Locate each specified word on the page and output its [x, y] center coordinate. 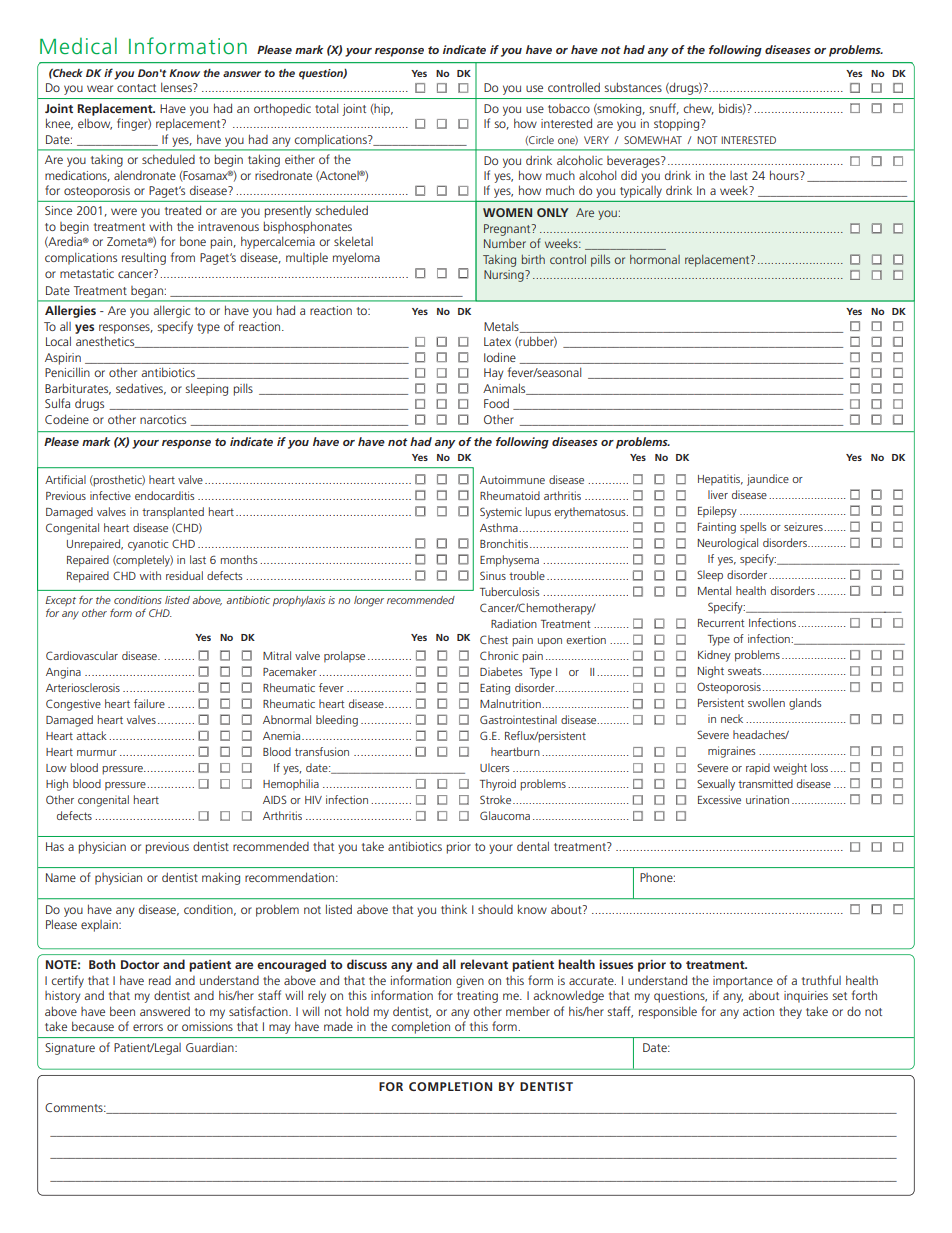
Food [496, 403]
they [790, 1012]
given [470, 982]
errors [148, 1027]
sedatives [141, 389]
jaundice [768, 480]
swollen [766, 702]
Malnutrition [511, 703]
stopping [678, 125]
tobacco [569, 108]
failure [149, 703]
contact [136, 88]
